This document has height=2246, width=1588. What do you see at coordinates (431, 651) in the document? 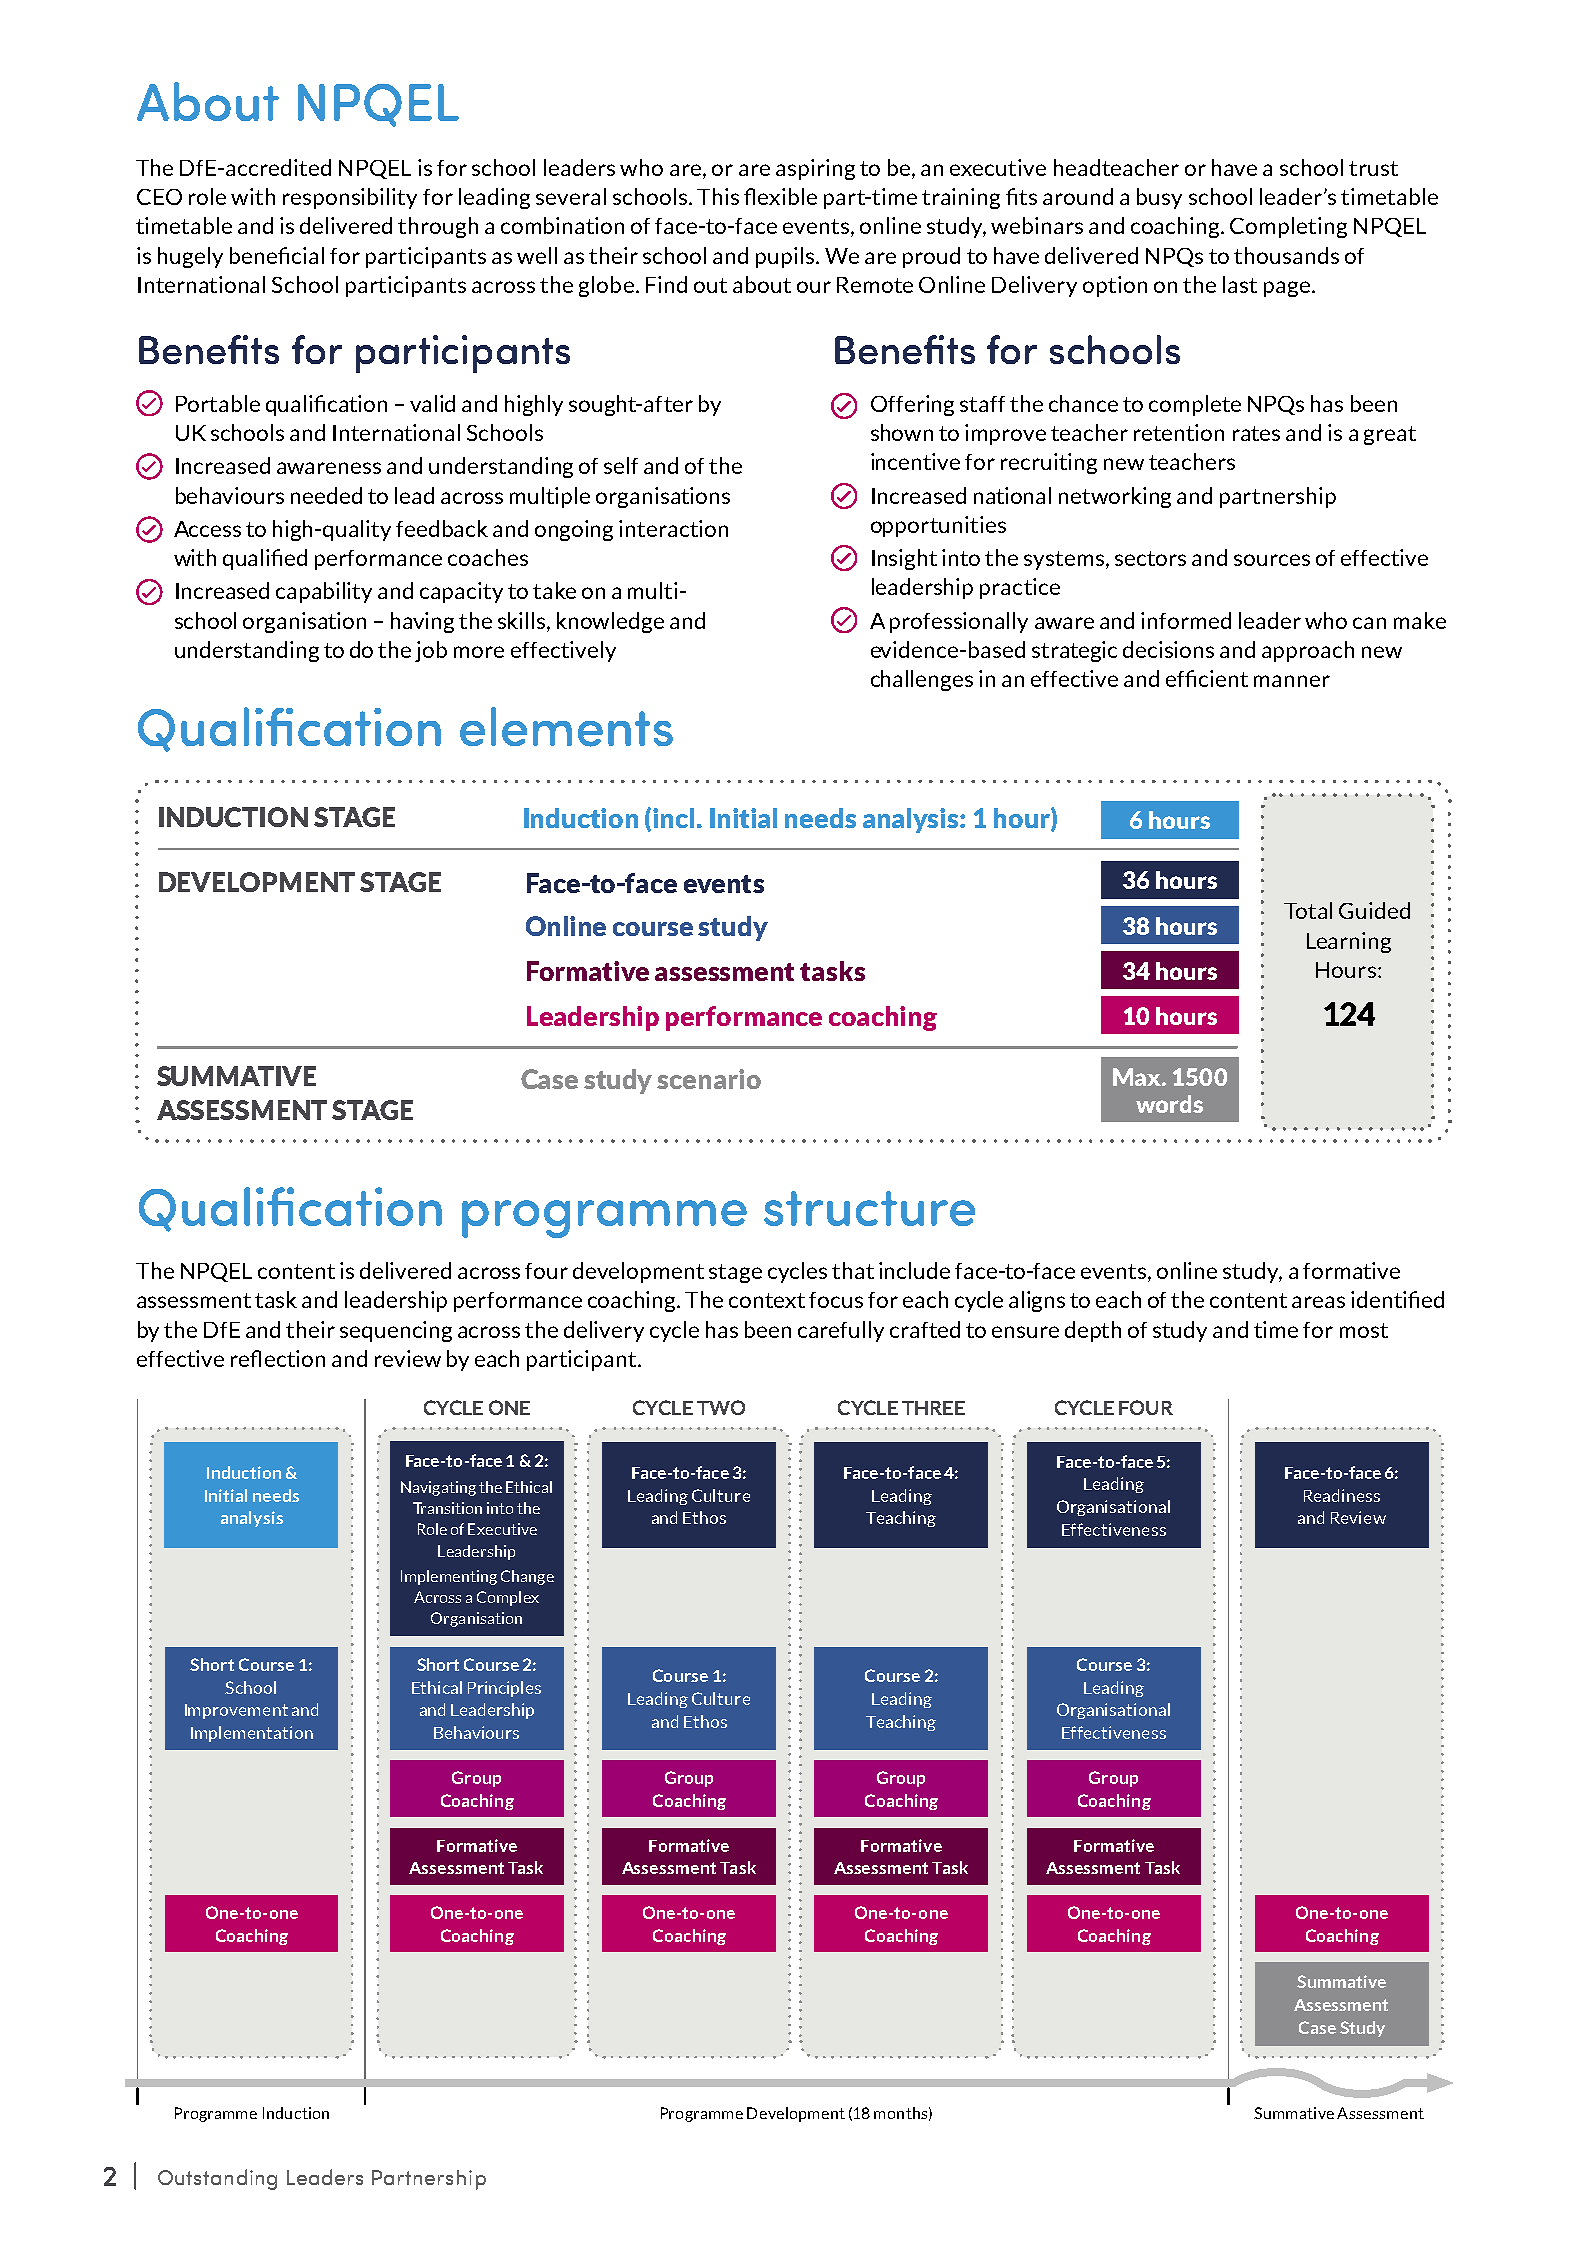
I see `job` at bounding box center [431, 651].
